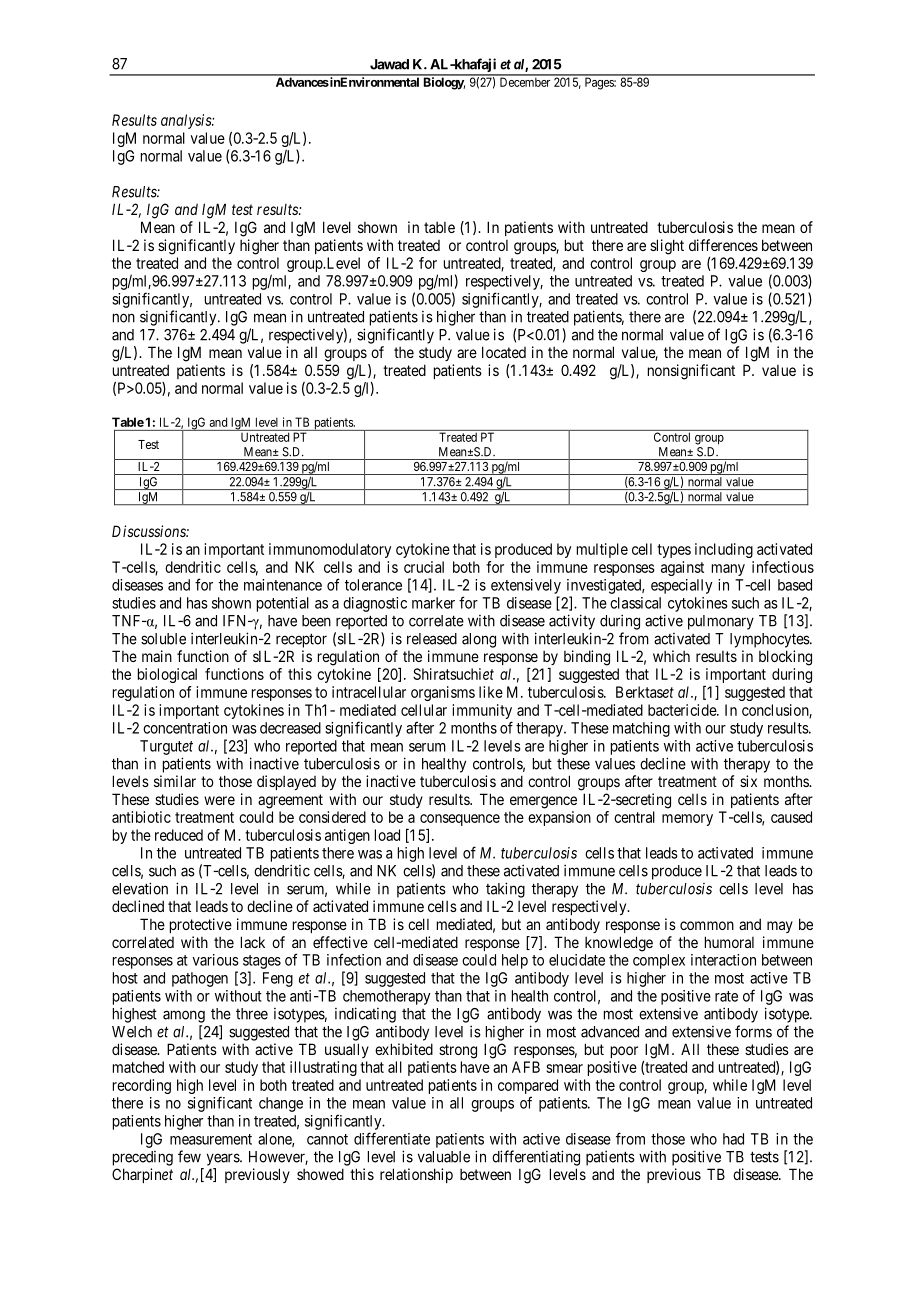  I want to click on located, so click(504, 352).
